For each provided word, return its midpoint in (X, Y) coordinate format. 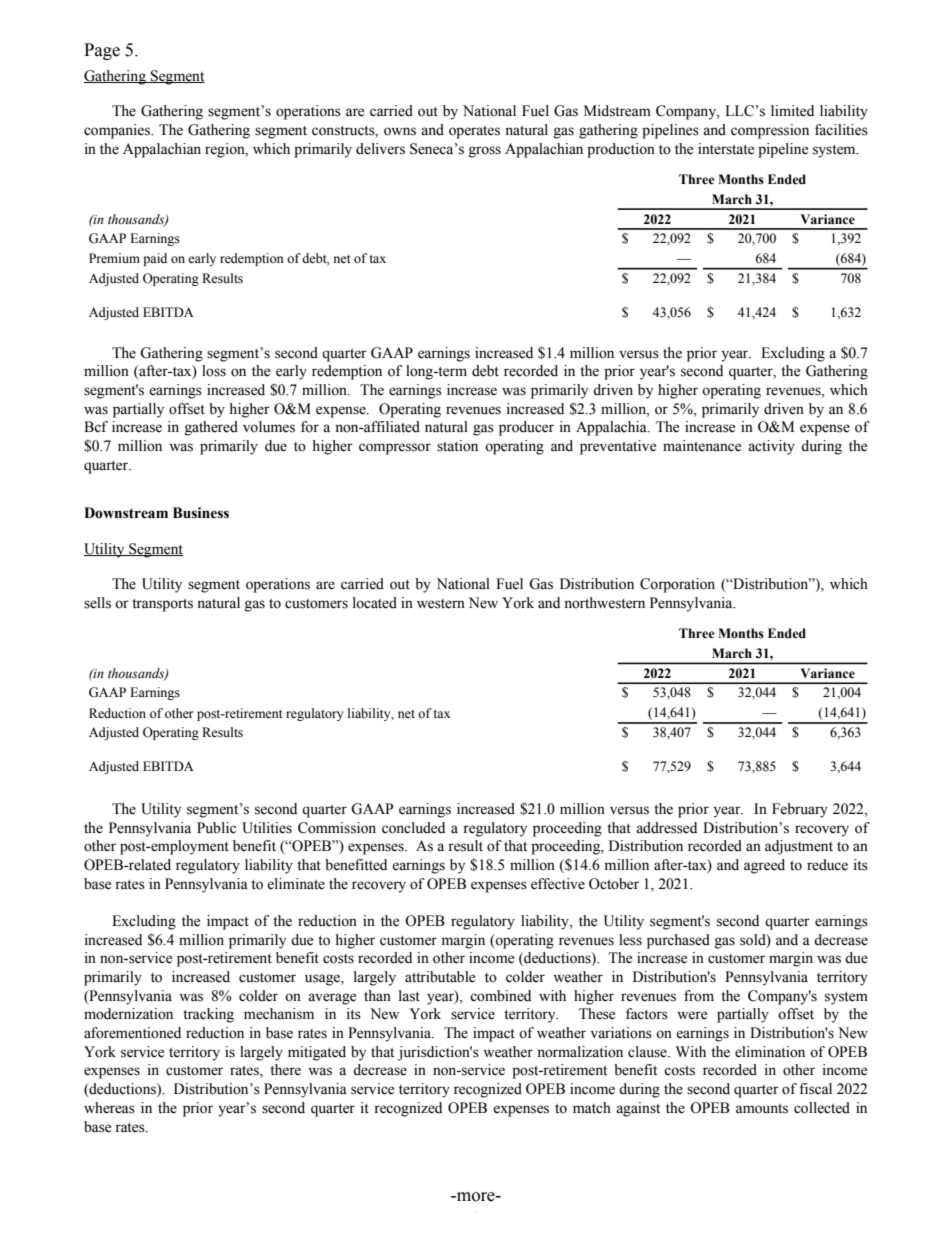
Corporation (677, 585)
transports (162, 605)
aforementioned (132, 1033)
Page (102, 51)
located (375, 603)
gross (485, 152)
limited (792, 111)
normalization (580, 1052)
